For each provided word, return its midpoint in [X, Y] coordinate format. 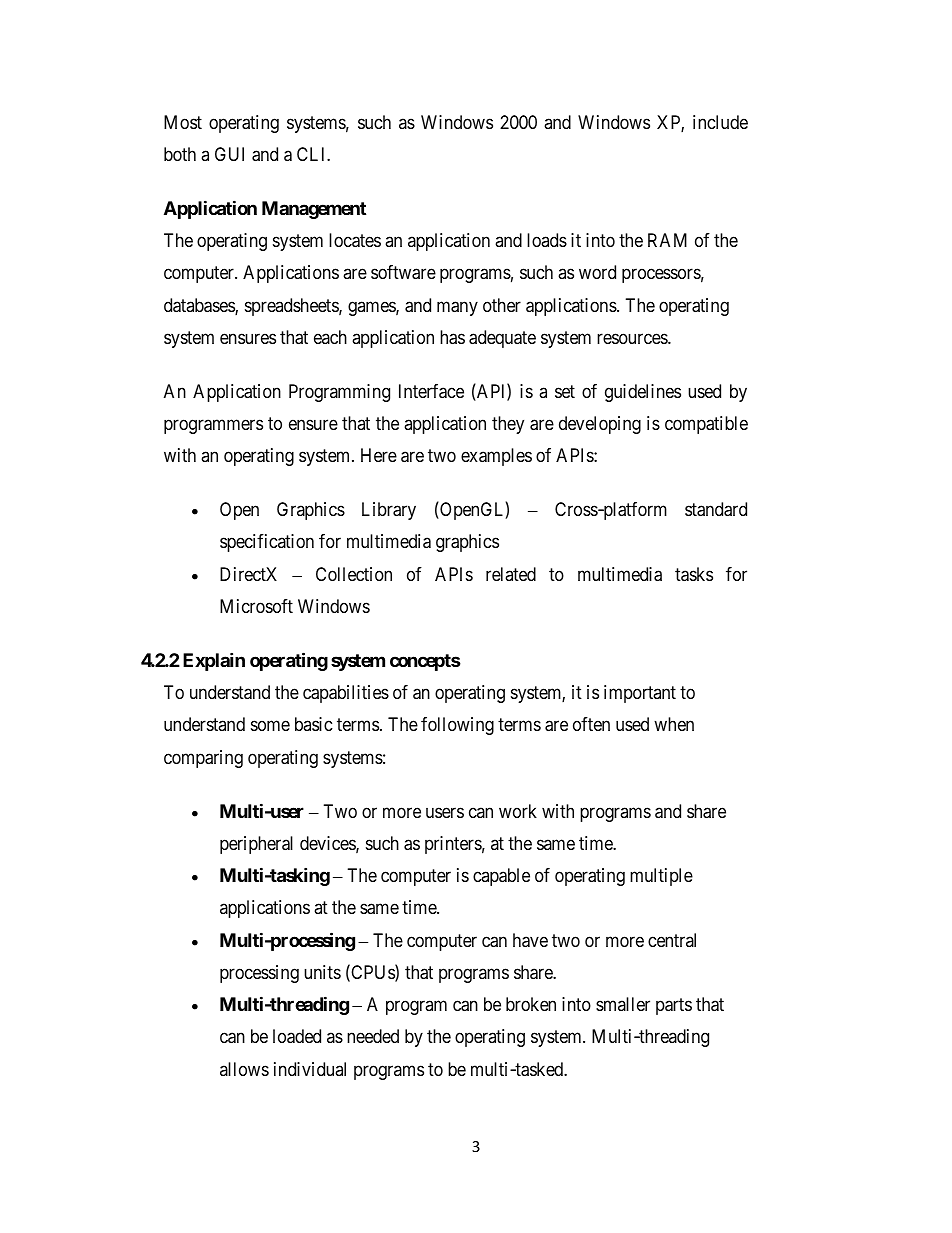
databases [200, 306]
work [518, 811]
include [720, 122]
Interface [431, 391]
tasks [694, 574]
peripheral [256, 845]
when [674, 724]
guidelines [643, 393]
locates [355, 240]
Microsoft [256, 606]
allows [244, 1069]
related [511, 574]
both [180, 154]
